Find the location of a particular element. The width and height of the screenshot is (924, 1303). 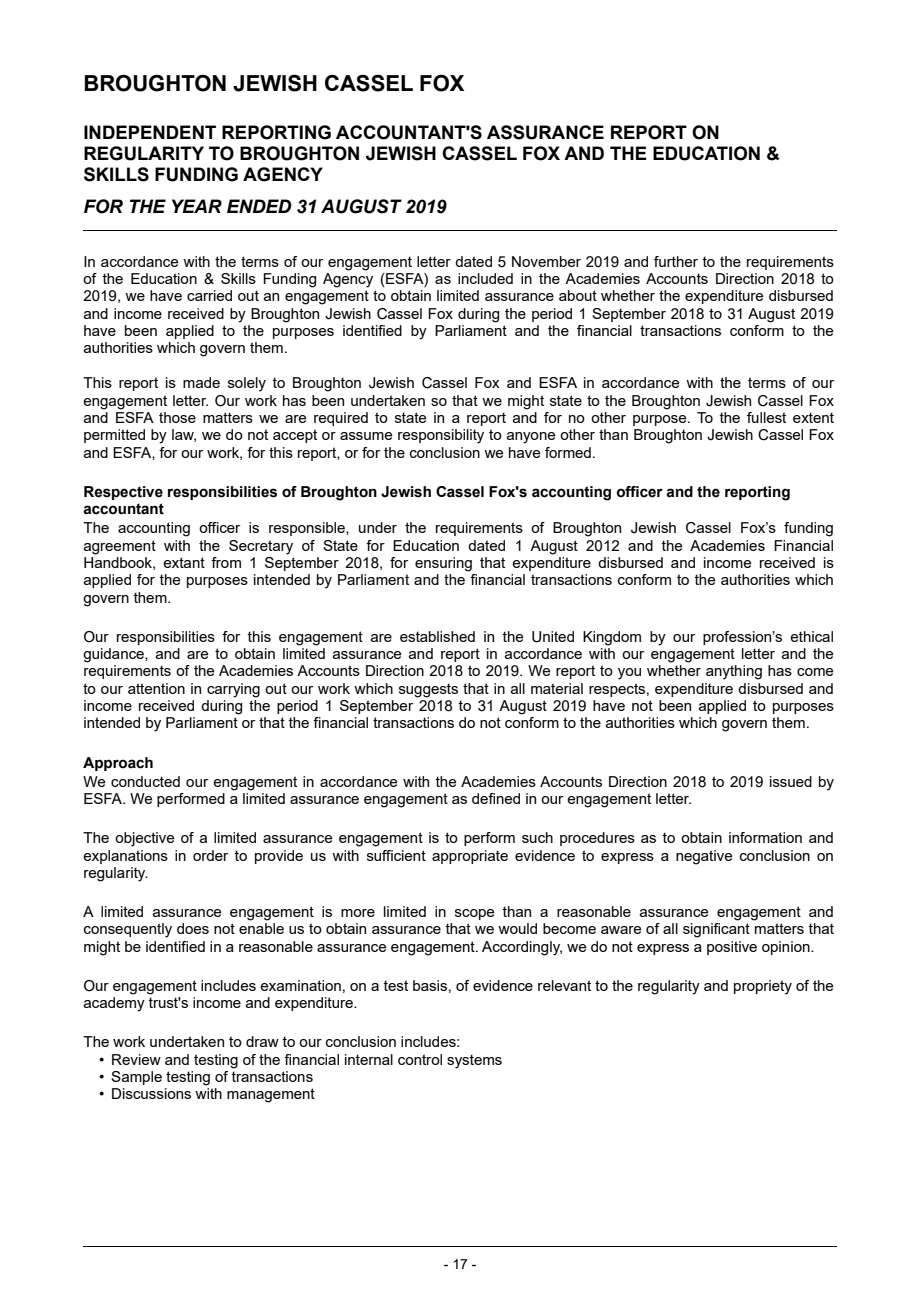

Discussions is located at coordinates (151, 1093).
